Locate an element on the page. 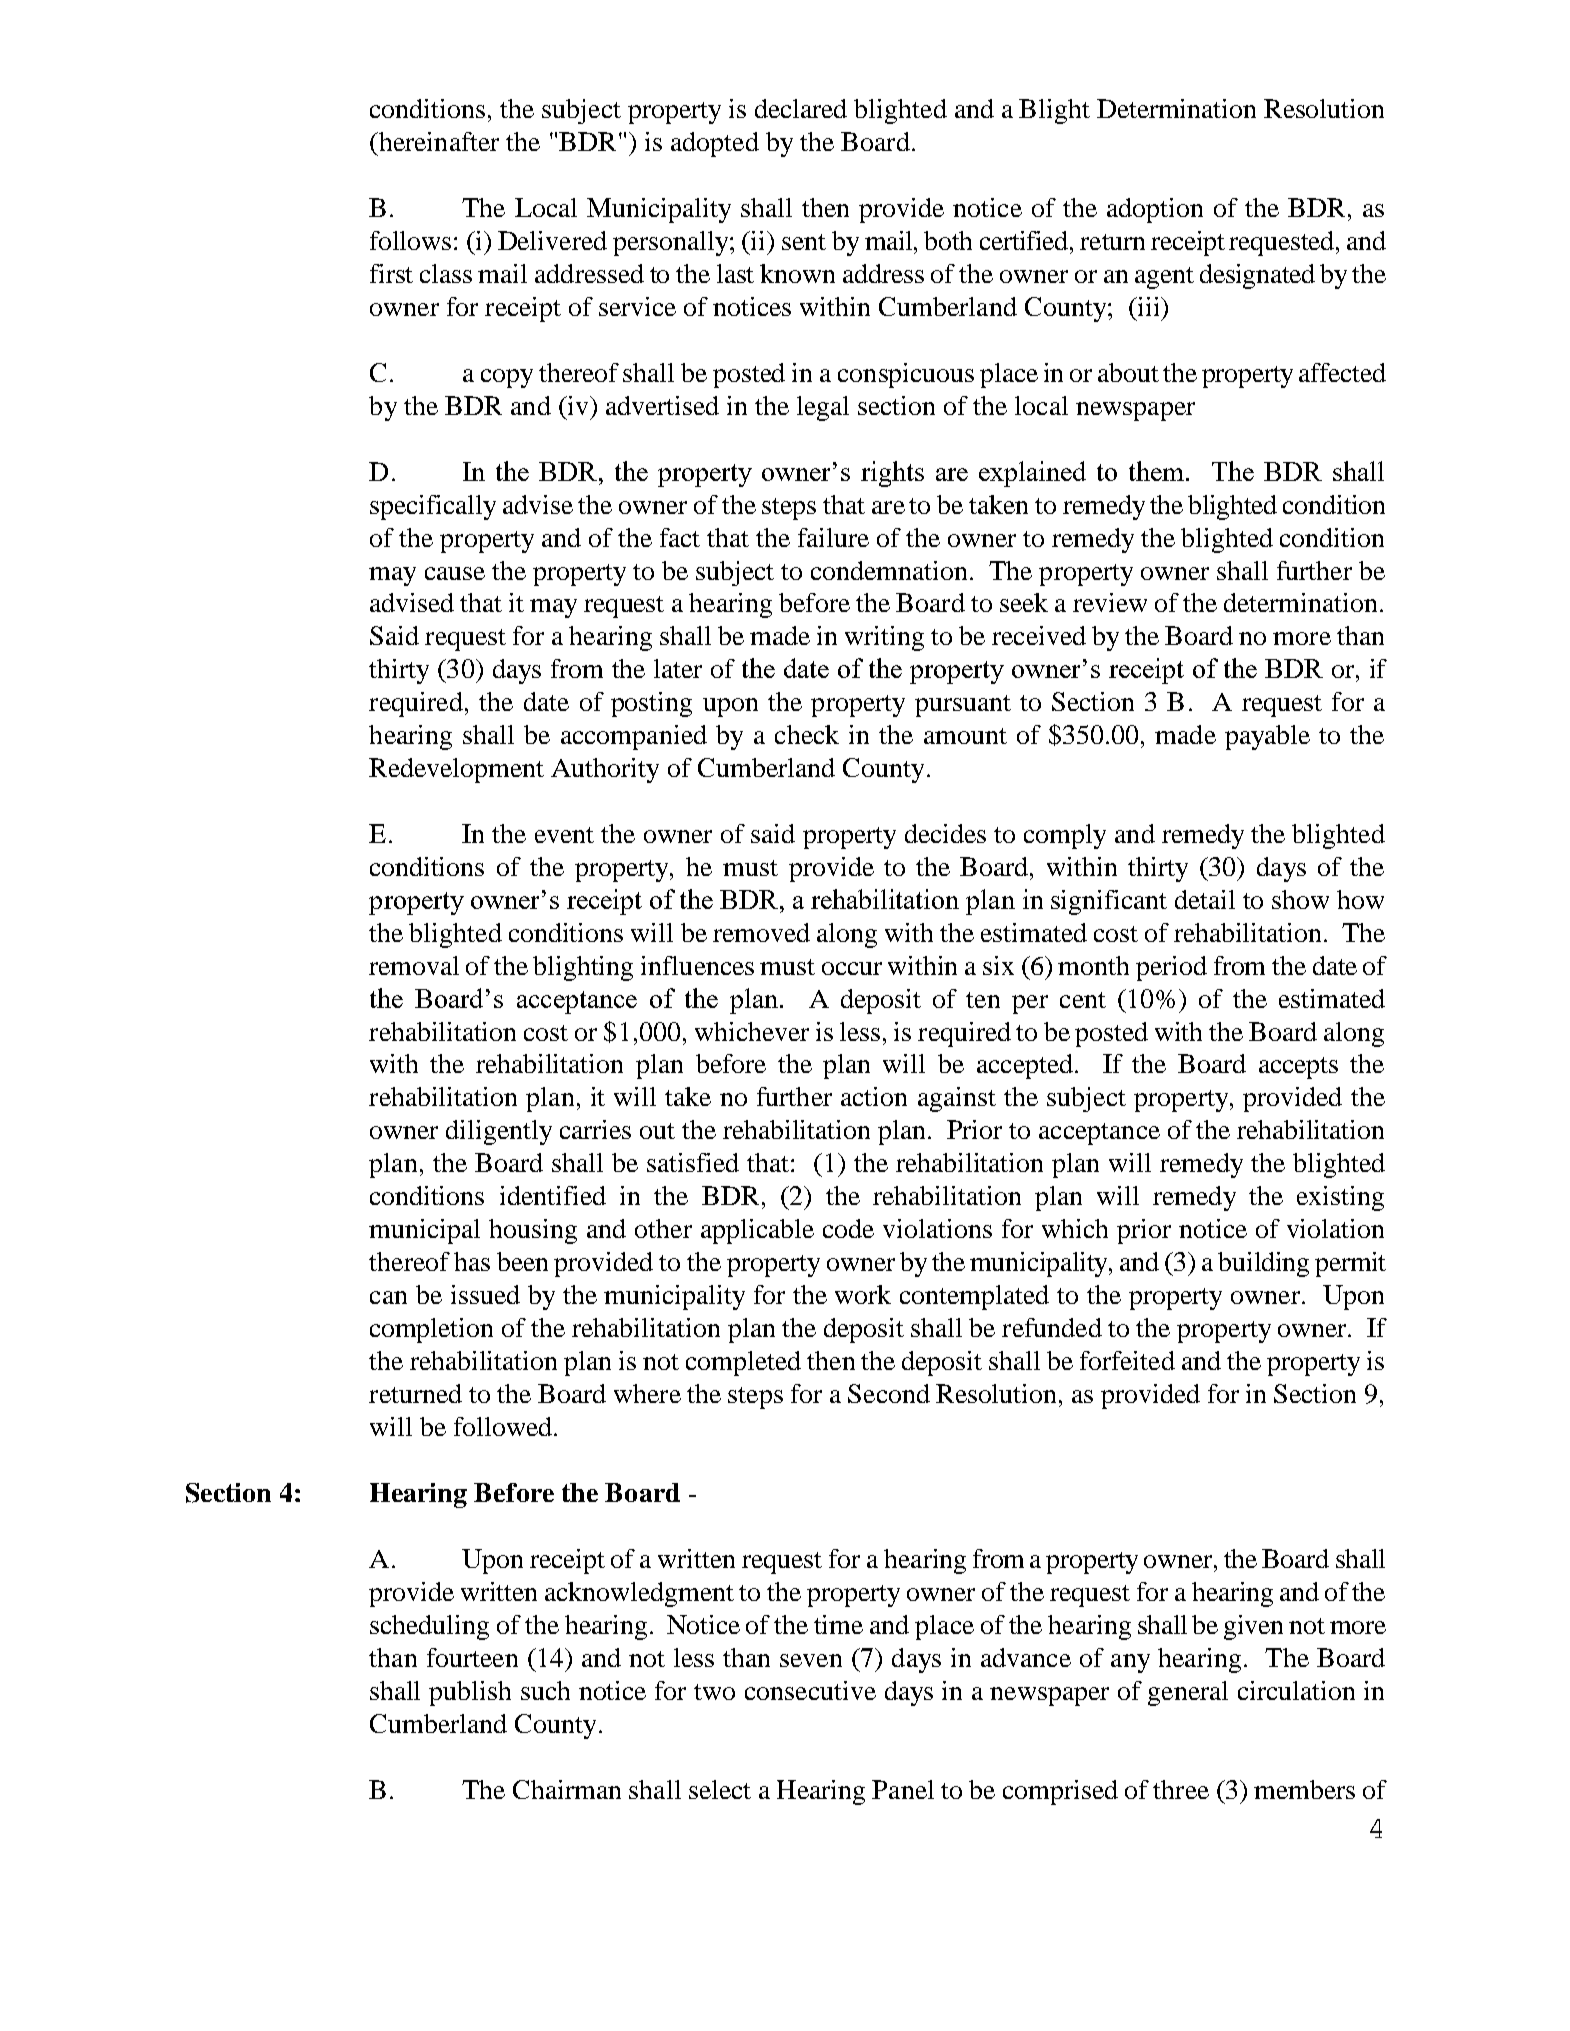 The width and height of the document is (1570, 2031). payable is located at coordinates (1267, 737).
